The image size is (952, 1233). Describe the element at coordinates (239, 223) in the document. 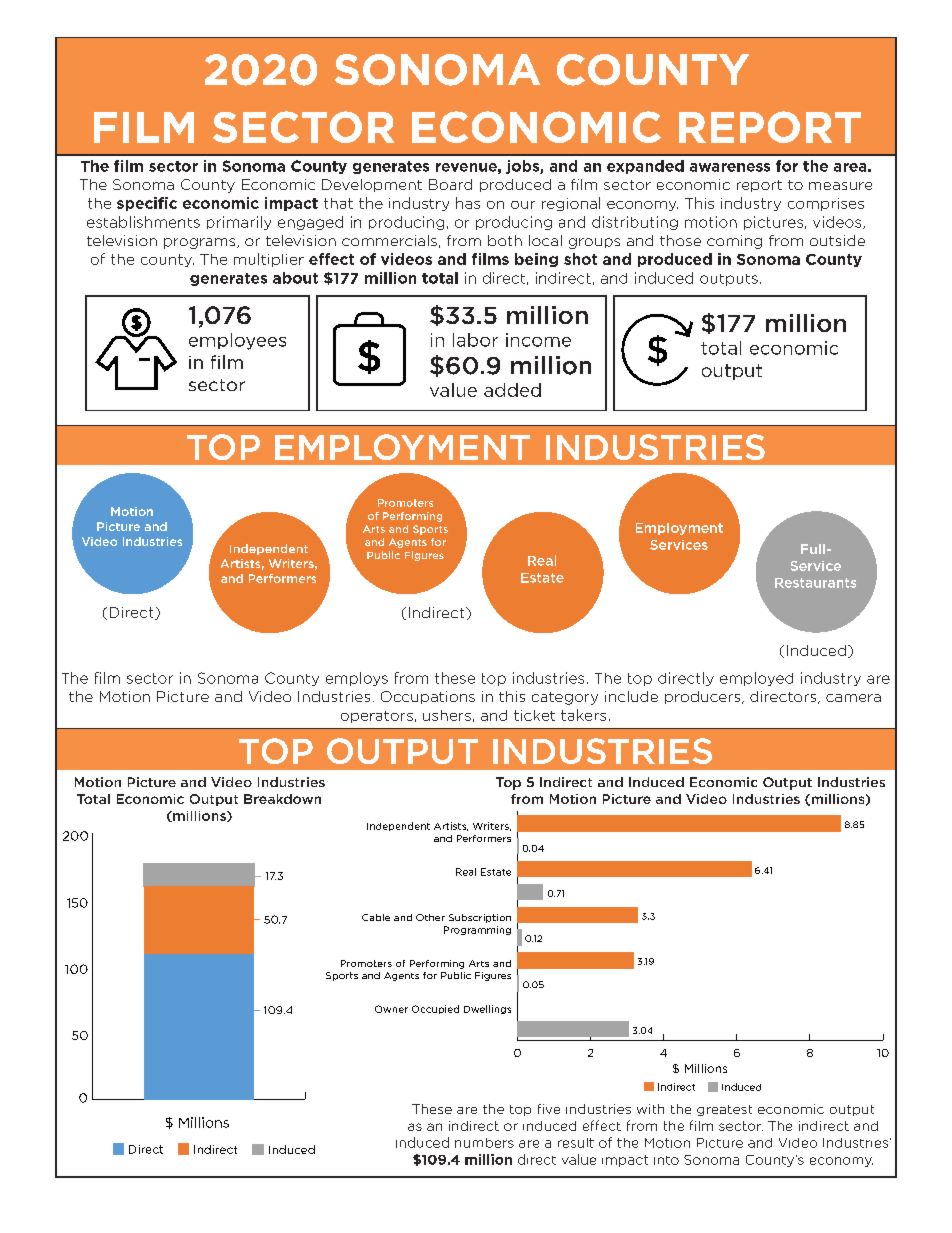

I see `primarily` at that location.
